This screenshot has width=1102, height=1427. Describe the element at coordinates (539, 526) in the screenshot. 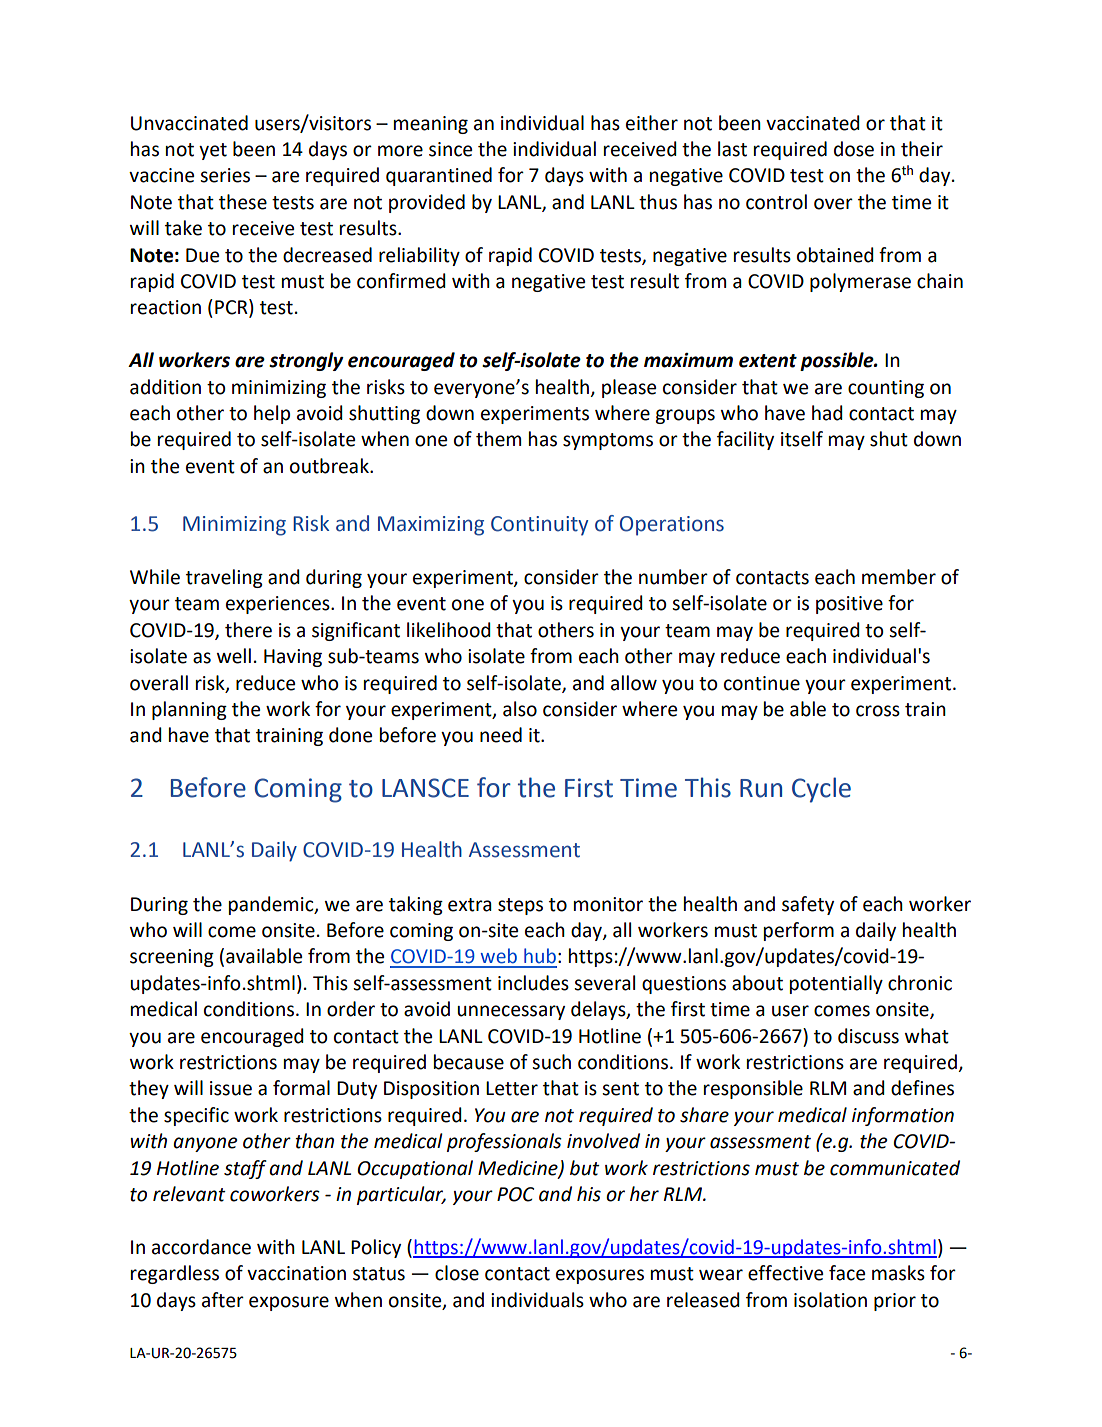

I see `Continuity` at that location.
